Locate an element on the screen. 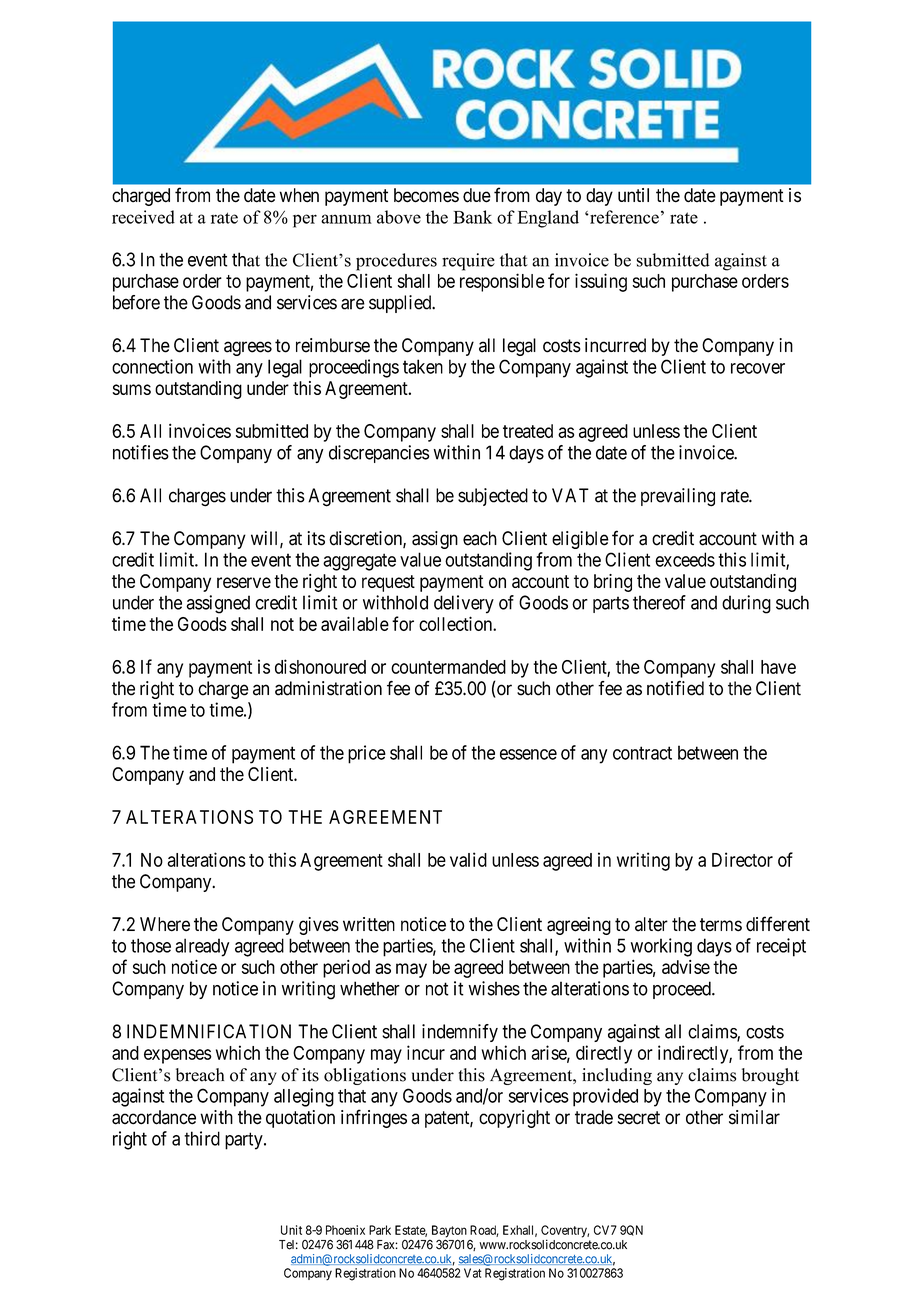  similar is located at coordinates (754, 1117).
